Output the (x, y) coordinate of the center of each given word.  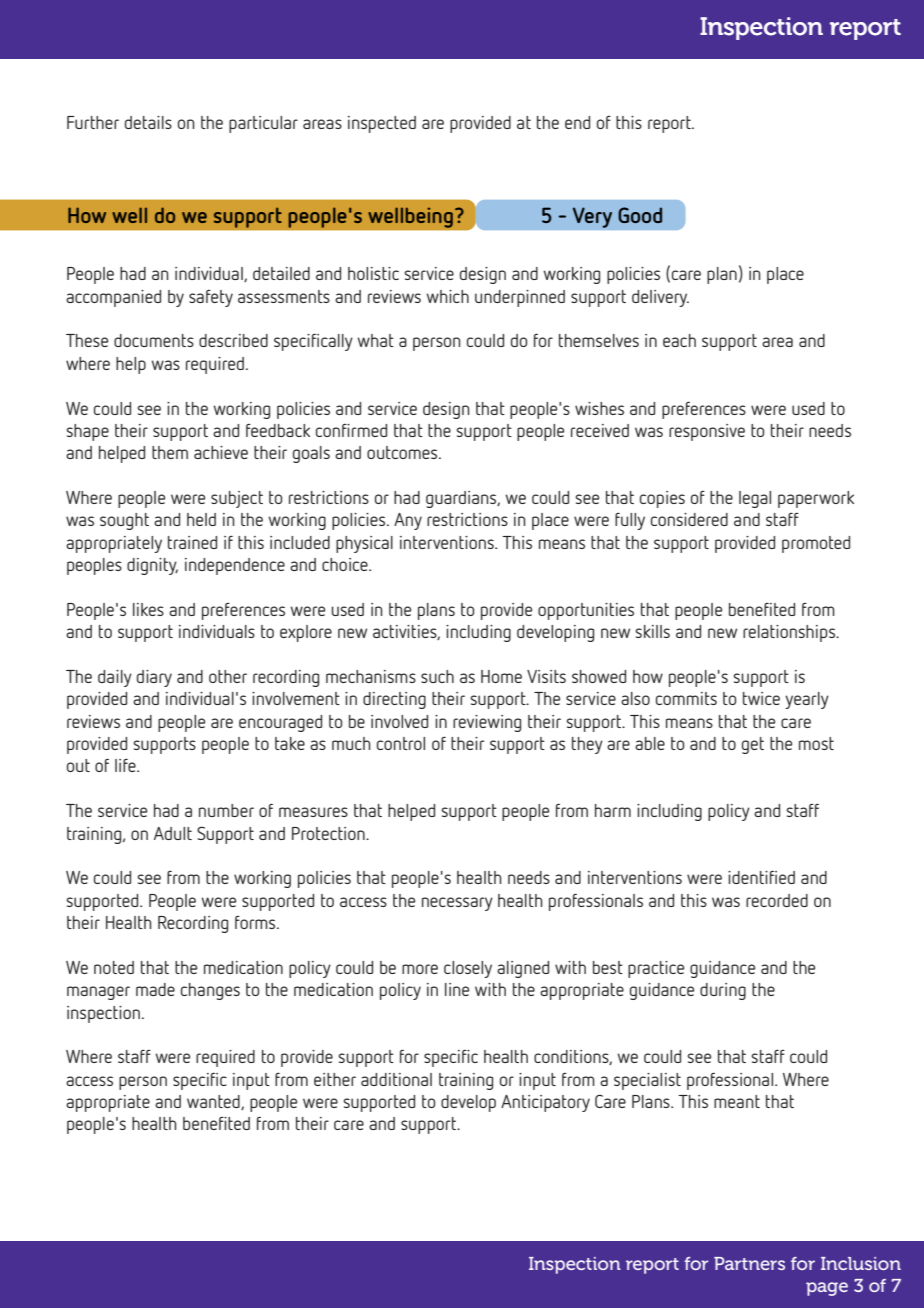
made (155, 989)
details (148, 122)
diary (154, 678)
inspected (382, 124)
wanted (214, 1102)
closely (468, 969)
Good (640, 215)
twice (761, 698)
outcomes (403, 452)
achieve (221, 452)
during (723, 991)
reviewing (487, 723)
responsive (707, 432)
